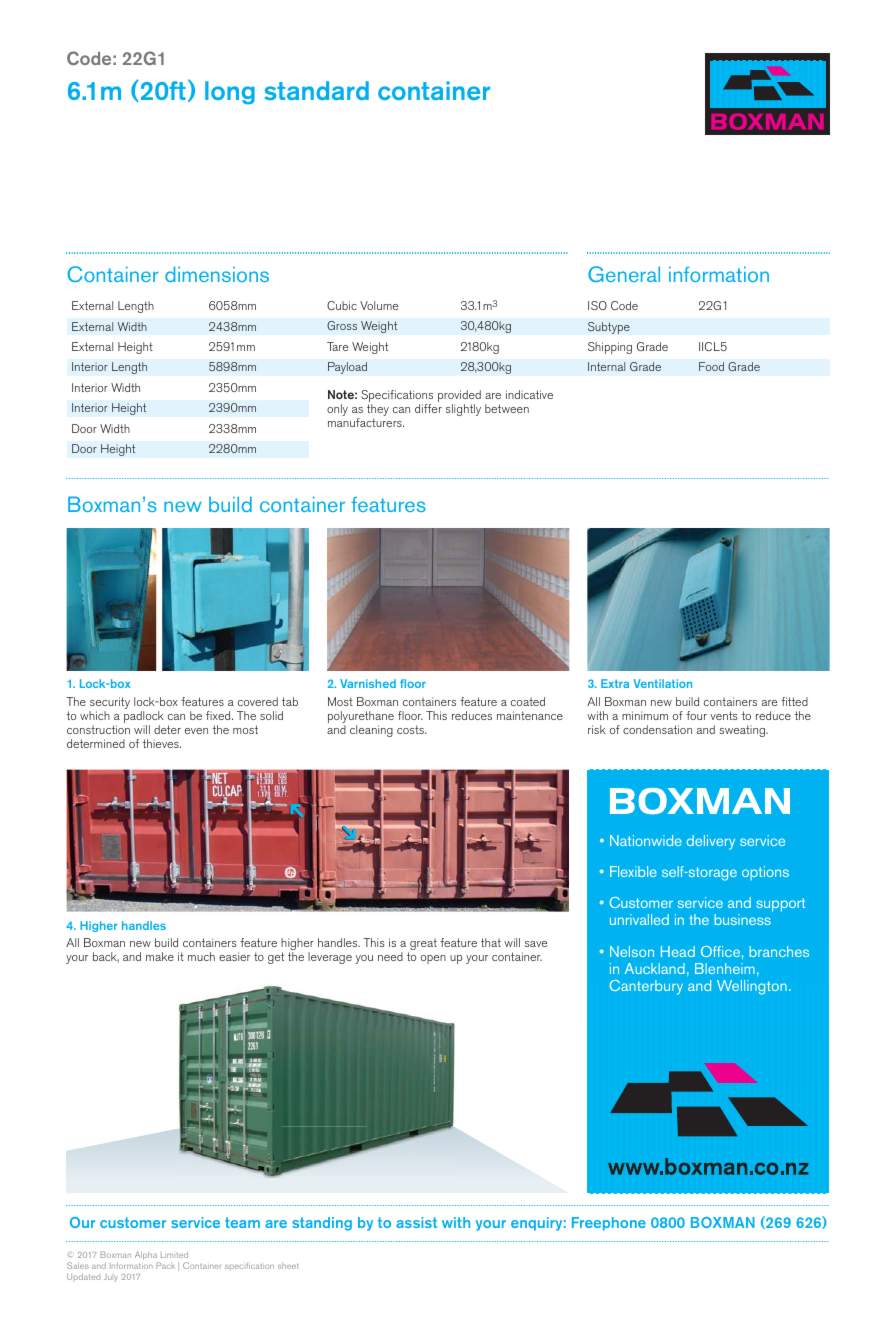  I want to click on Blenheim, so click(725, 968).
